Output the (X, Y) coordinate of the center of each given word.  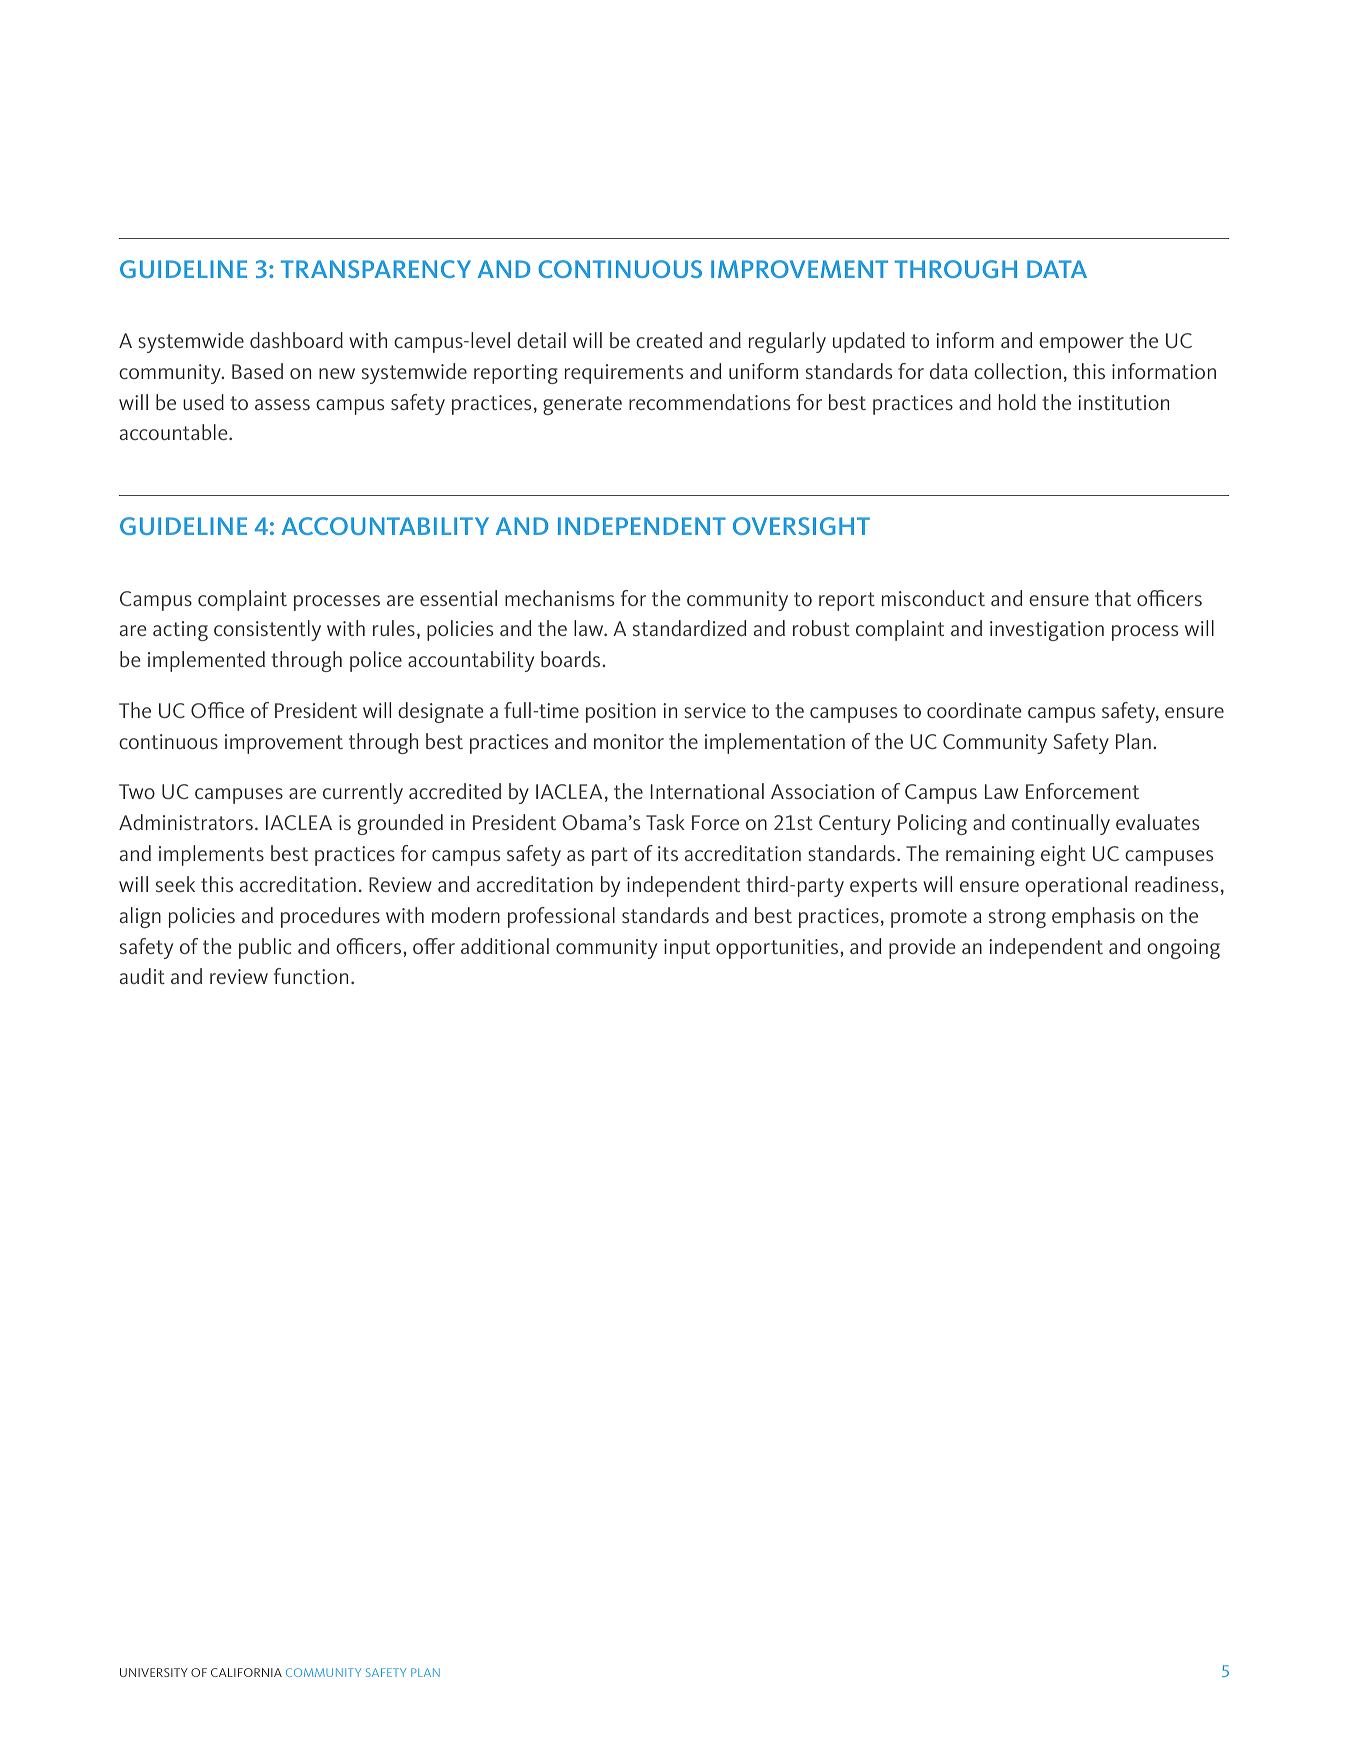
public (265, 948)
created (669, 340)
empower (1081, 345)
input (687, 949)
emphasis (1093, 917)
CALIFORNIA (246, 1672)
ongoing (1183, 949)
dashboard (296, 340)
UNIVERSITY (154, 1672)
